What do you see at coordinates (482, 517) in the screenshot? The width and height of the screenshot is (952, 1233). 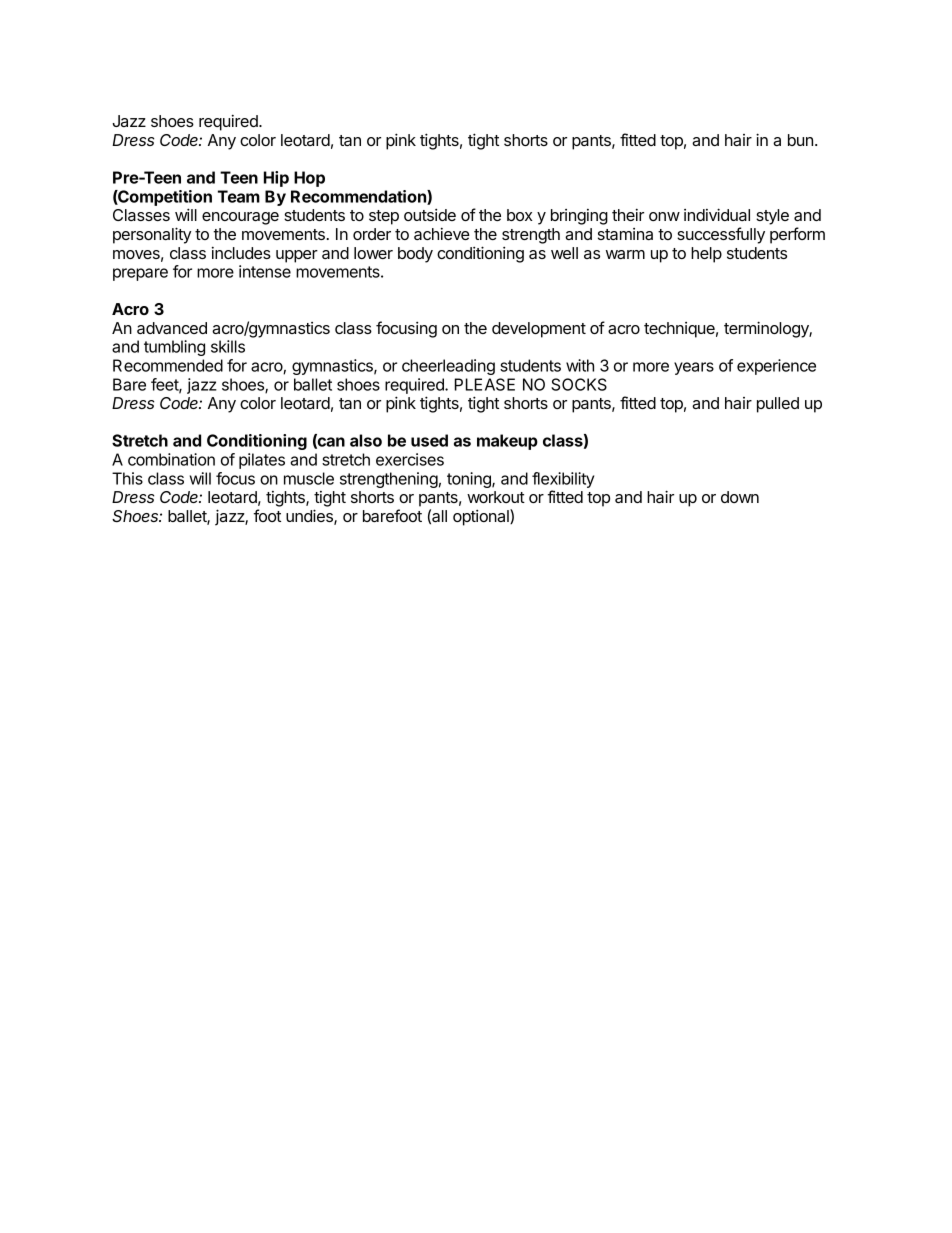 I see `optional` at bounding box center [482, 517].
